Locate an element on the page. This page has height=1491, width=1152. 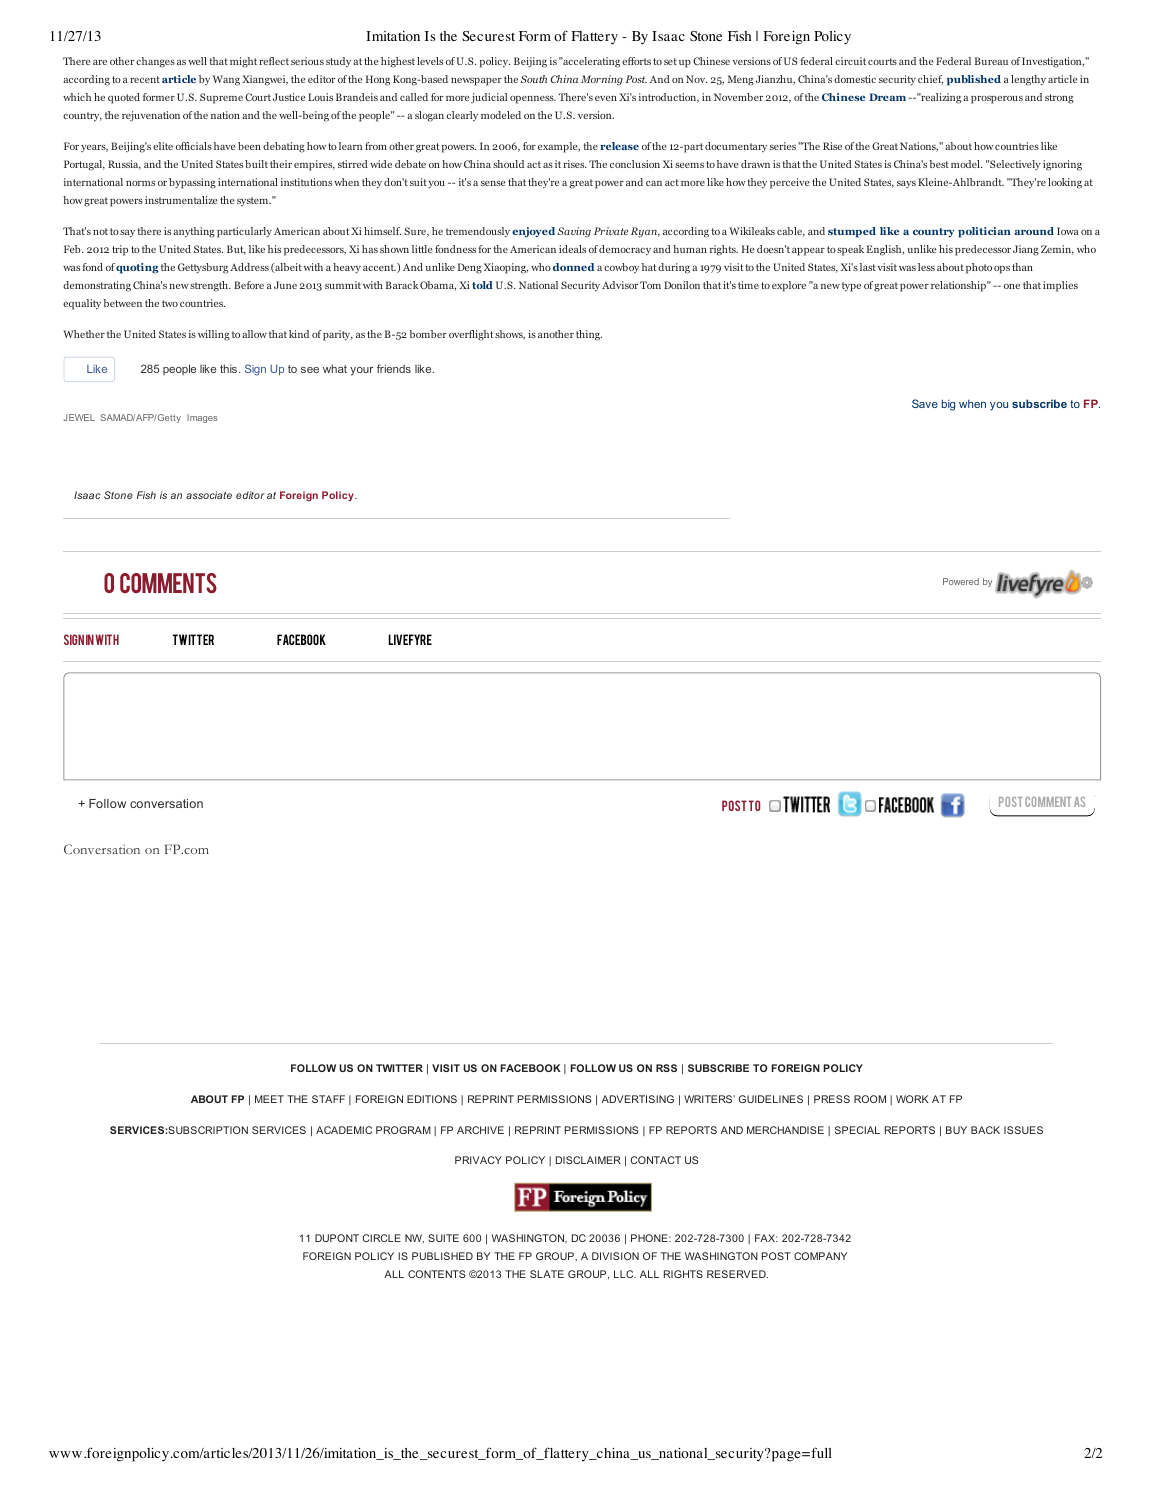
big is located at coordinates (948, 405).
